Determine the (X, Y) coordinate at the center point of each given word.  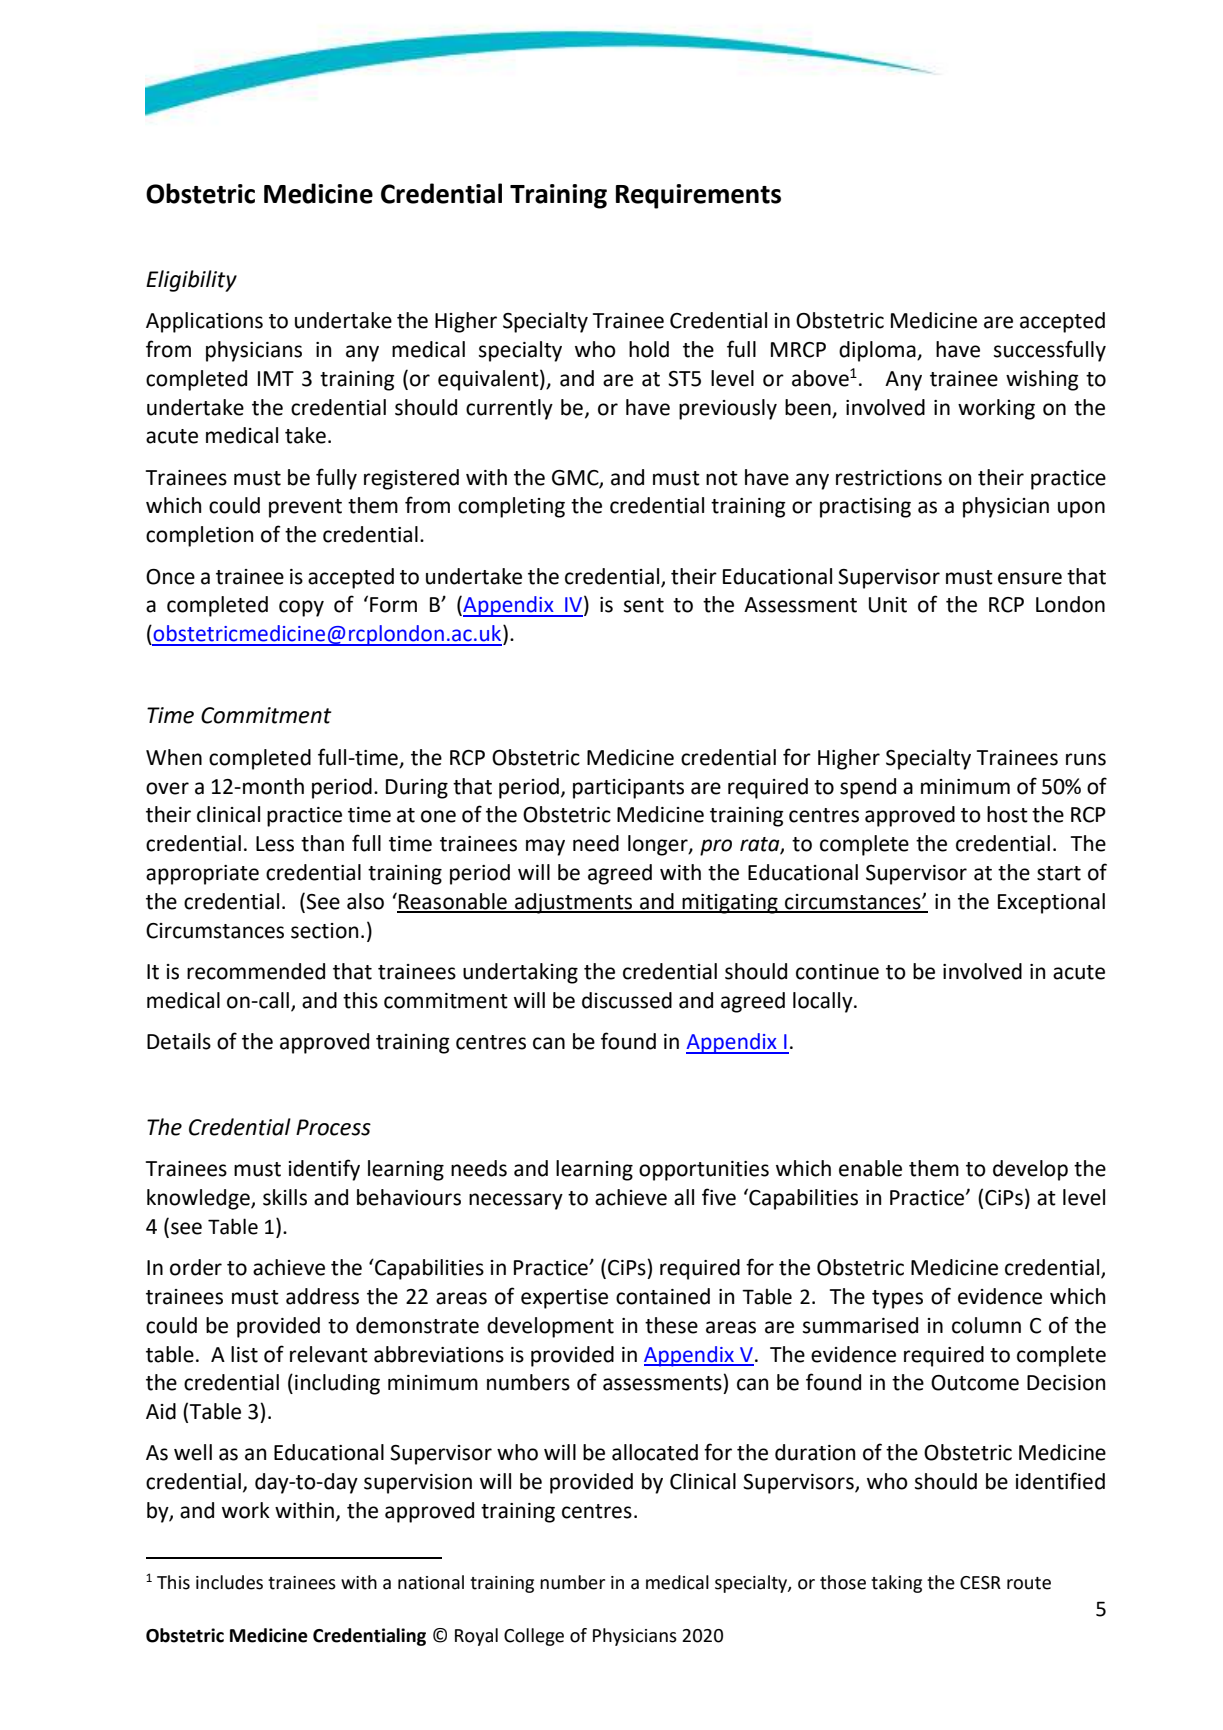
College (534, 1637)
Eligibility (191, 281)
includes (229, 1582)
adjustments (574, 903)
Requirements (698, 196)
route (1029, 1583)
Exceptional (1051, 903)
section (324, 931)
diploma (878, 351)
